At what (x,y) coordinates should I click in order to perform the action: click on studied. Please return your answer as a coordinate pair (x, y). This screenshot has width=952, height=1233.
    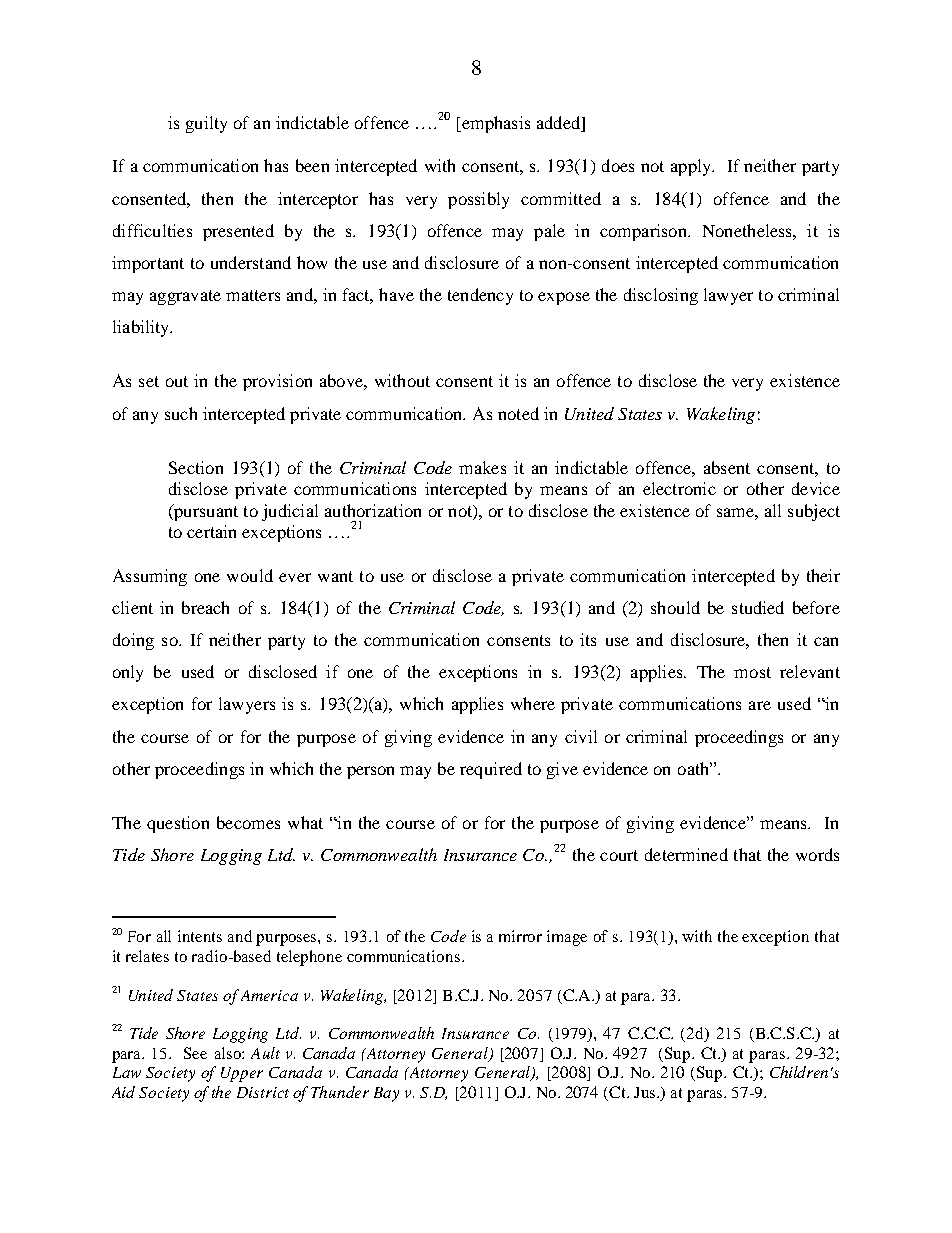
    Looking at the image, I should click on (758, 607).
